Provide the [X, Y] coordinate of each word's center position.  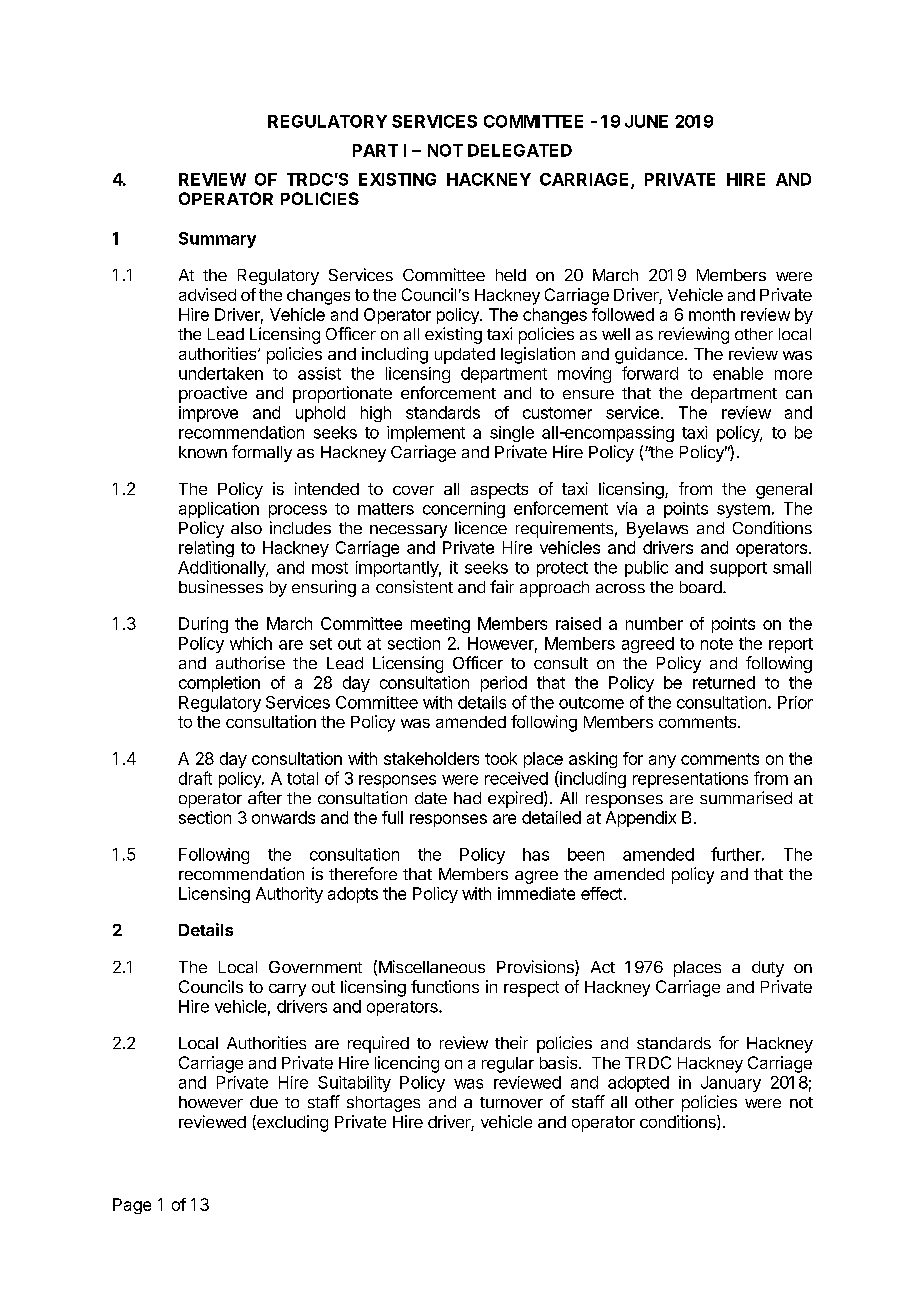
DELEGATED [520, 150]
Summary [217, 240]
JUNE [646, 121]
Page [132, 1206]
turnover [511, 1102]
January [731, 1084]
